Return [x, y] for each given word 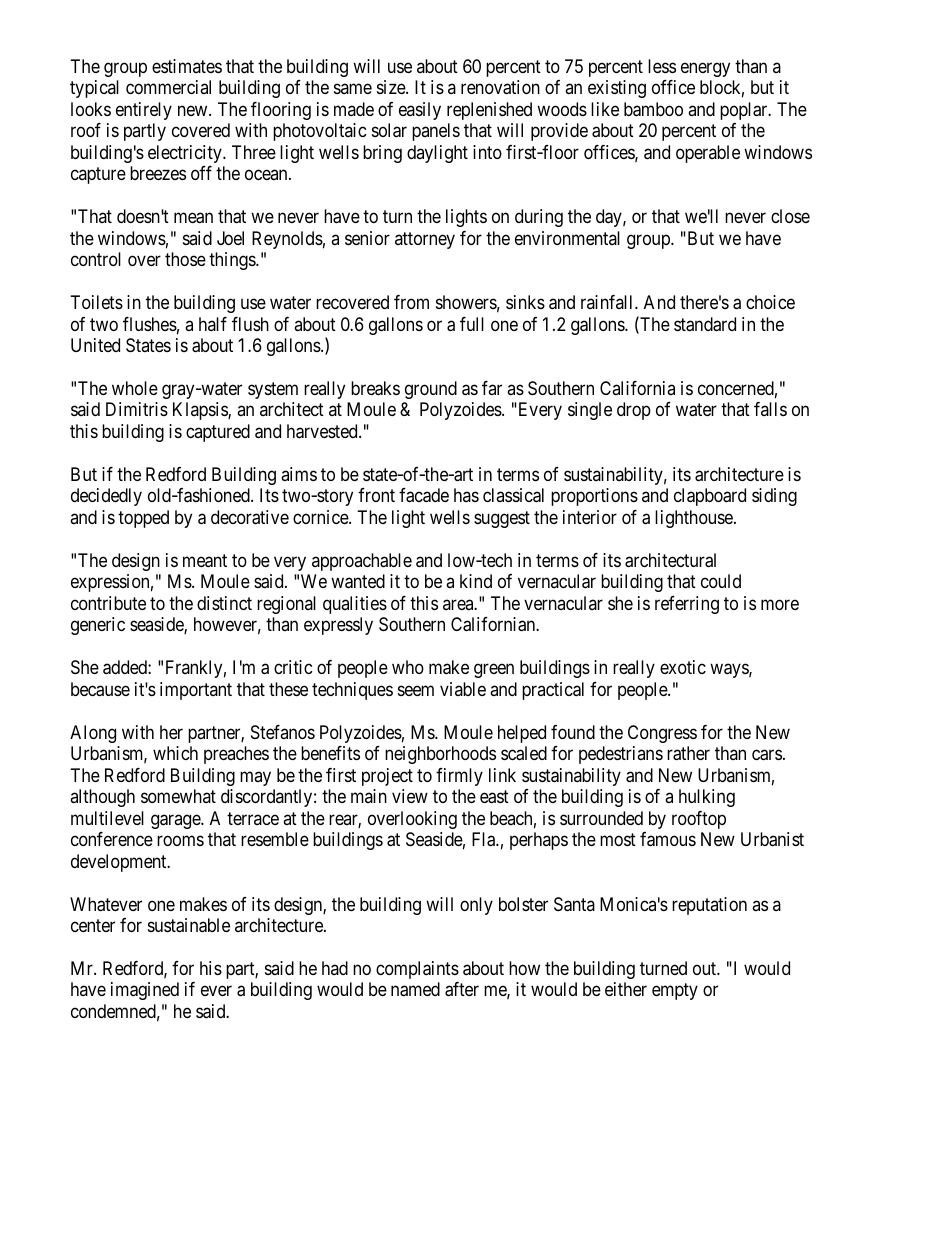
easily [420, 111]
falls [770, 409]
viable [463, 689]
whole [135, 388]
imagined [145, 991]
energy [705, 69]
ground [431, 390]
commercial [168, 87]
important [196, 691]
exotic [683, 667]
